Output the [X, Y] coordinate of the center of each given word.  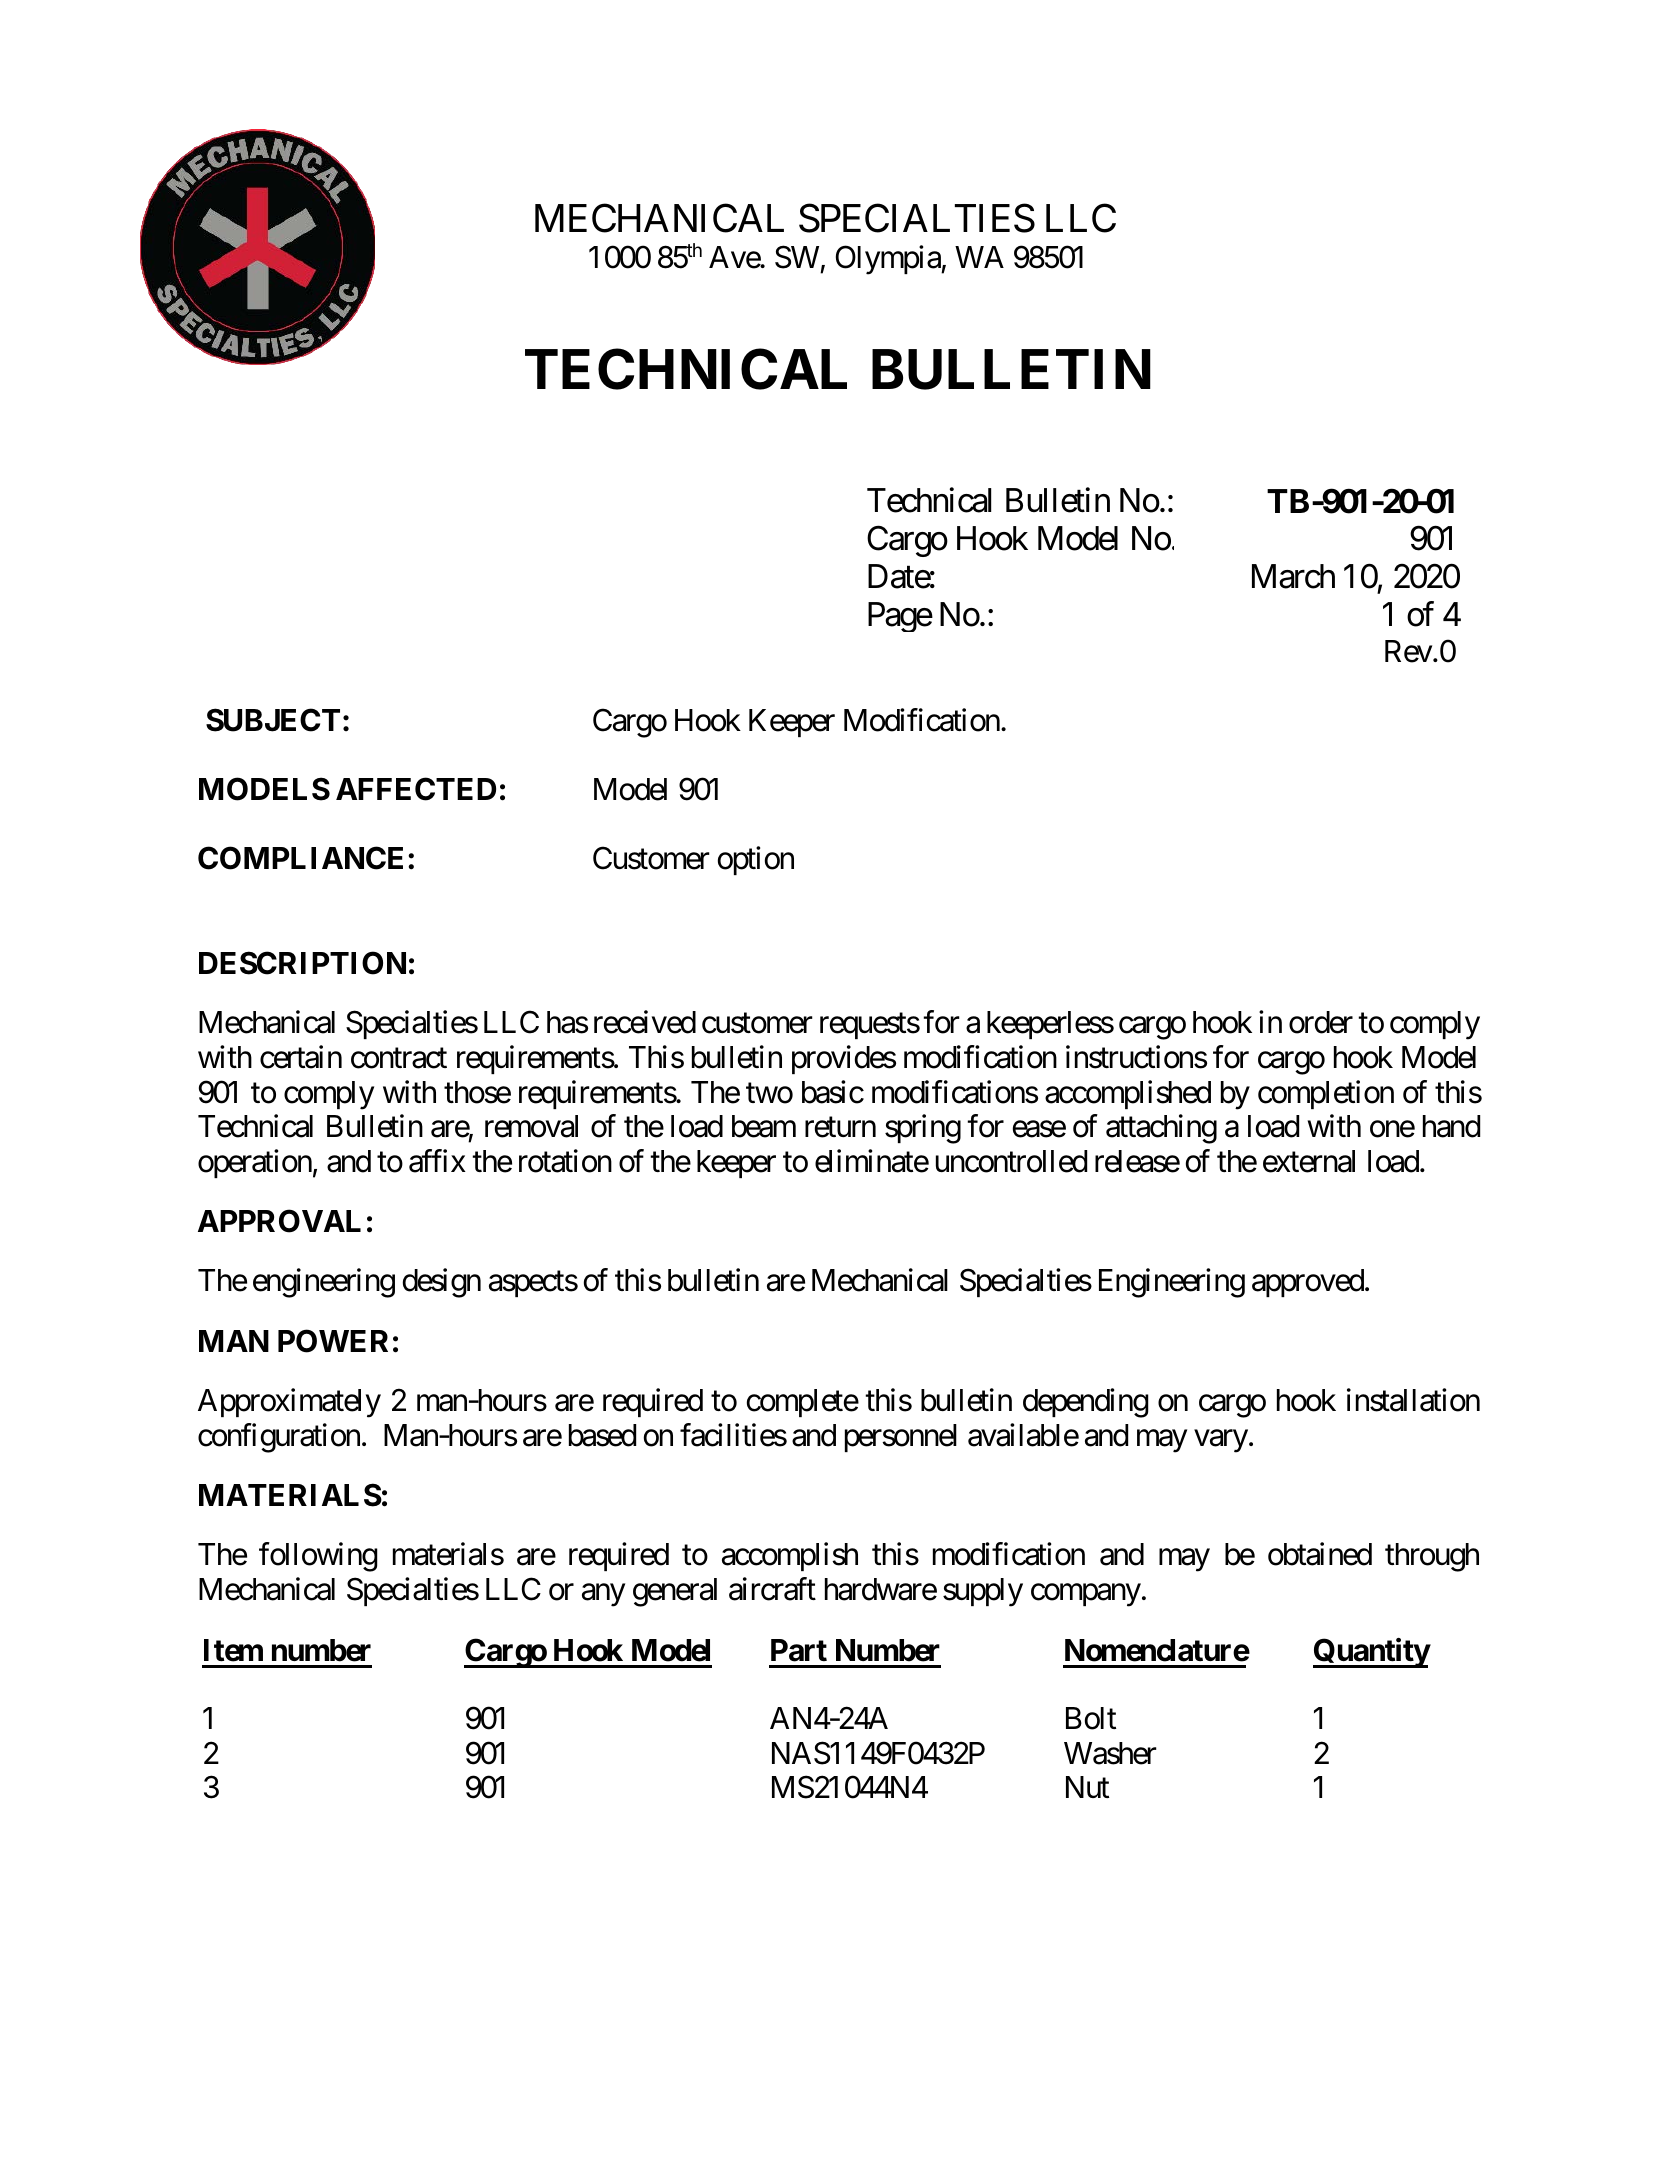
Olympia [889, 260]
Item [233, 1650]
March [1293, 576]
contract [399, 1058]
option [756, 861]
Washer [1110, 1753]
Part [799, 1650]
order [1321, 1022]
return [840, 1128]
